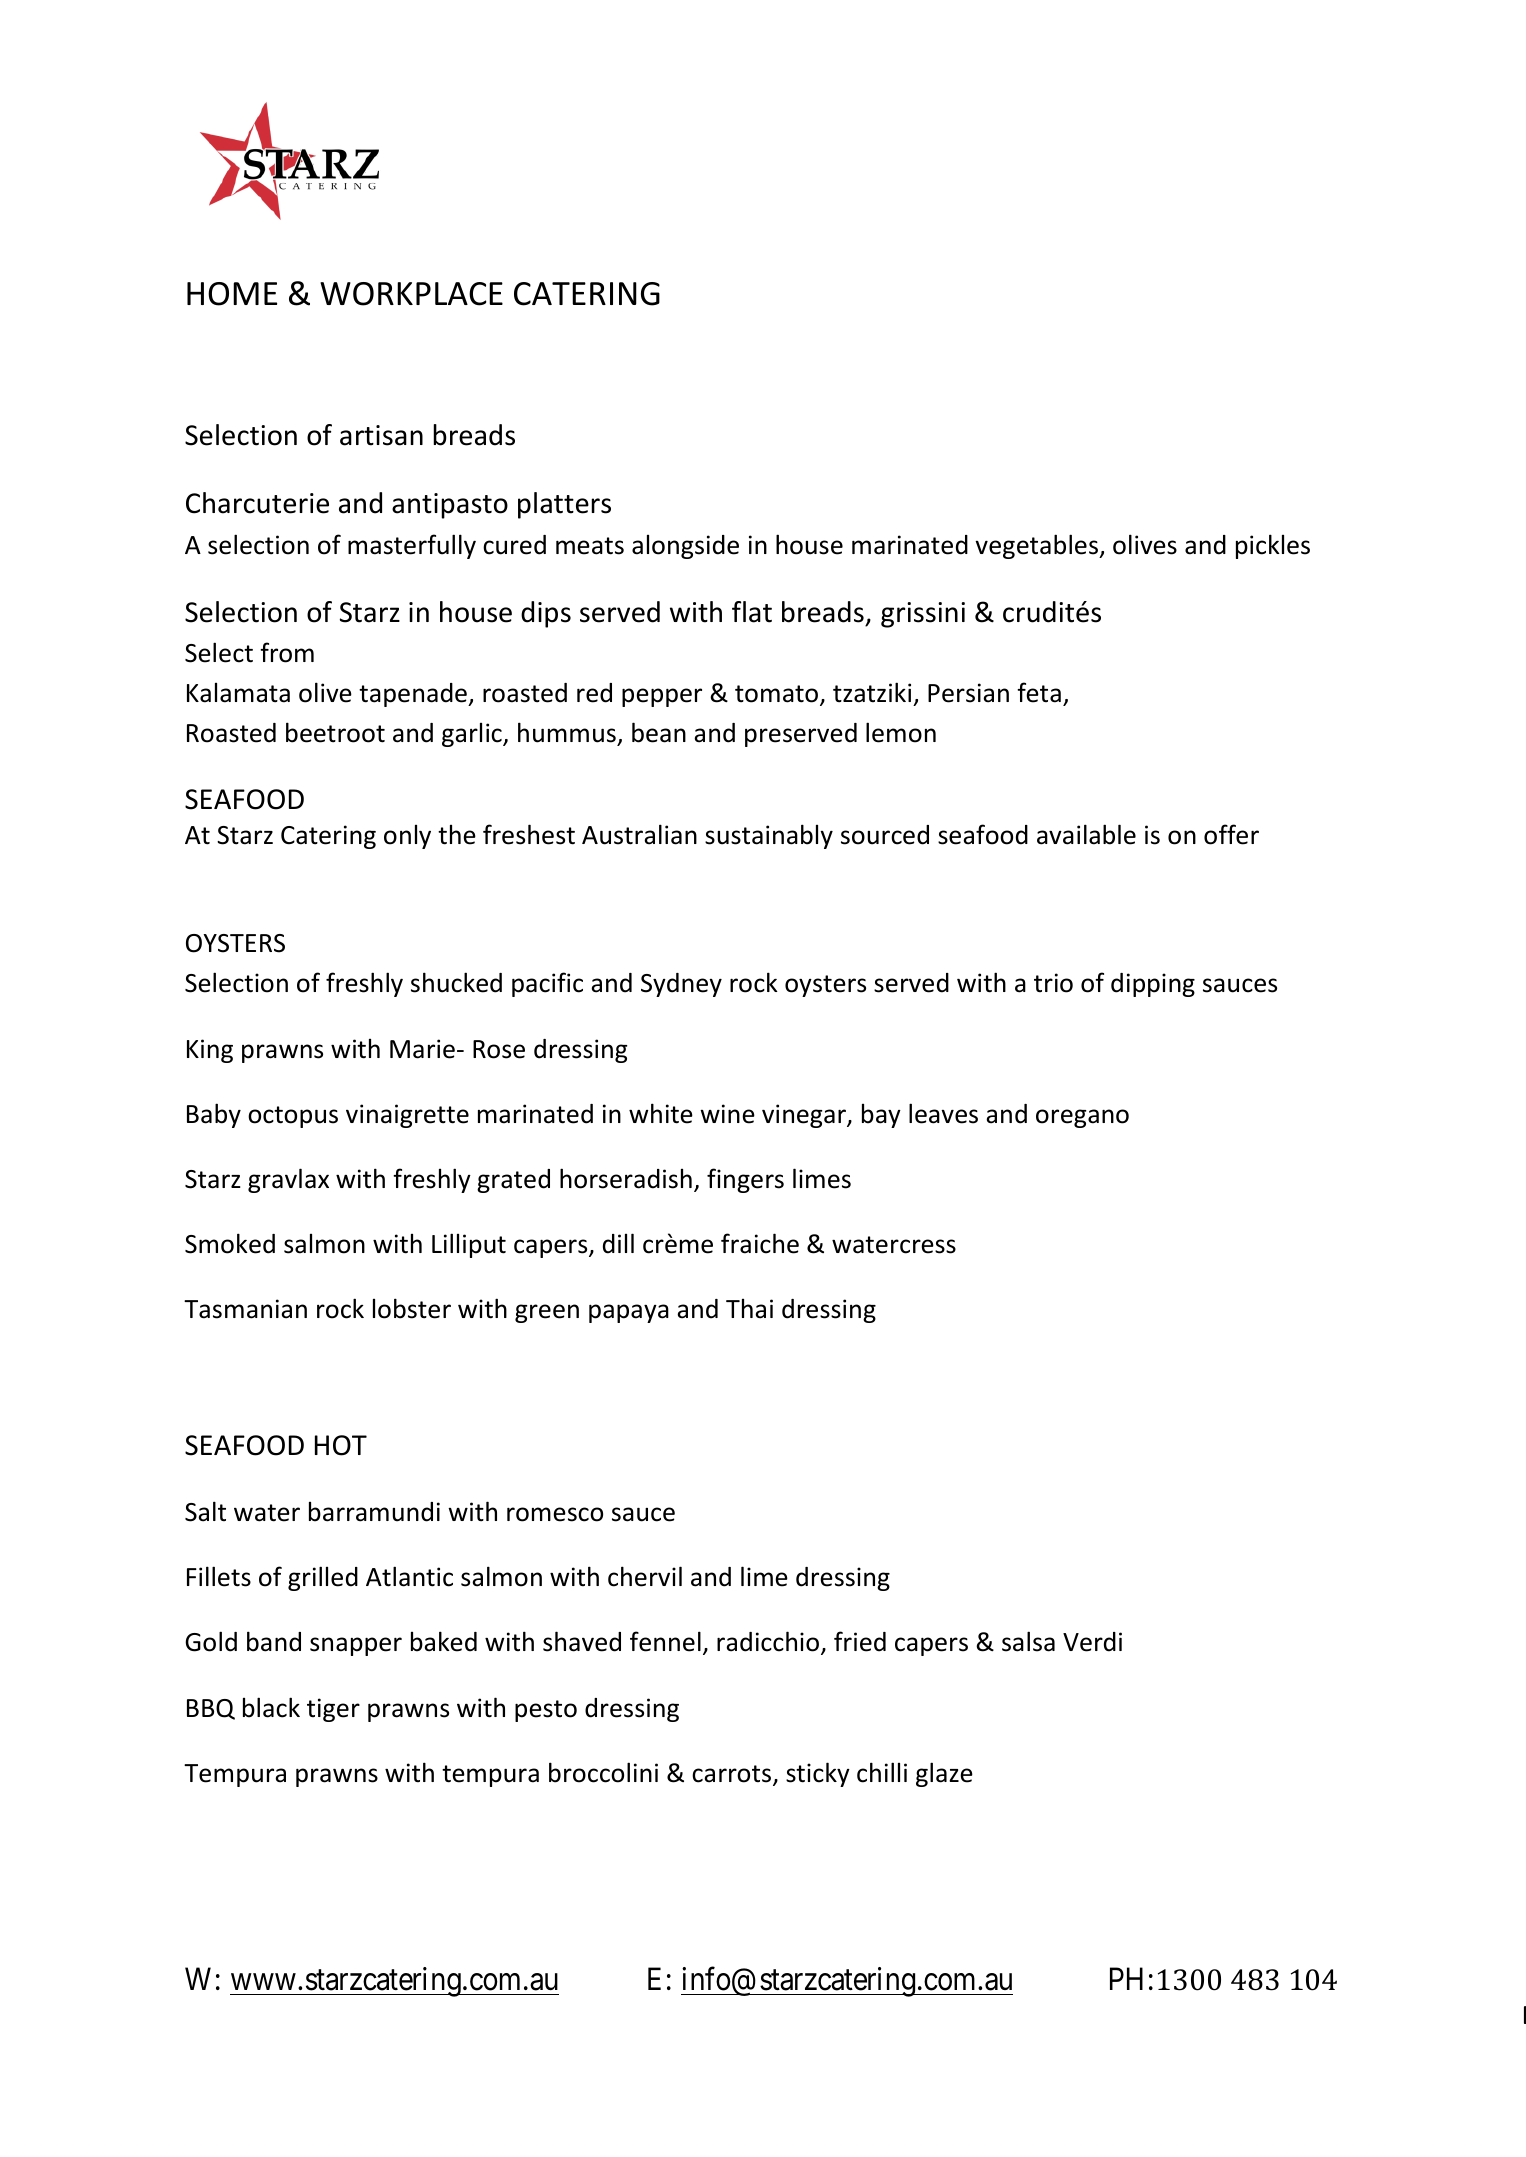 The width and height of the page is (1526, 2157). Describe the element at coordinates (1037, 546) in the page. I see `vegetables` at that location.
